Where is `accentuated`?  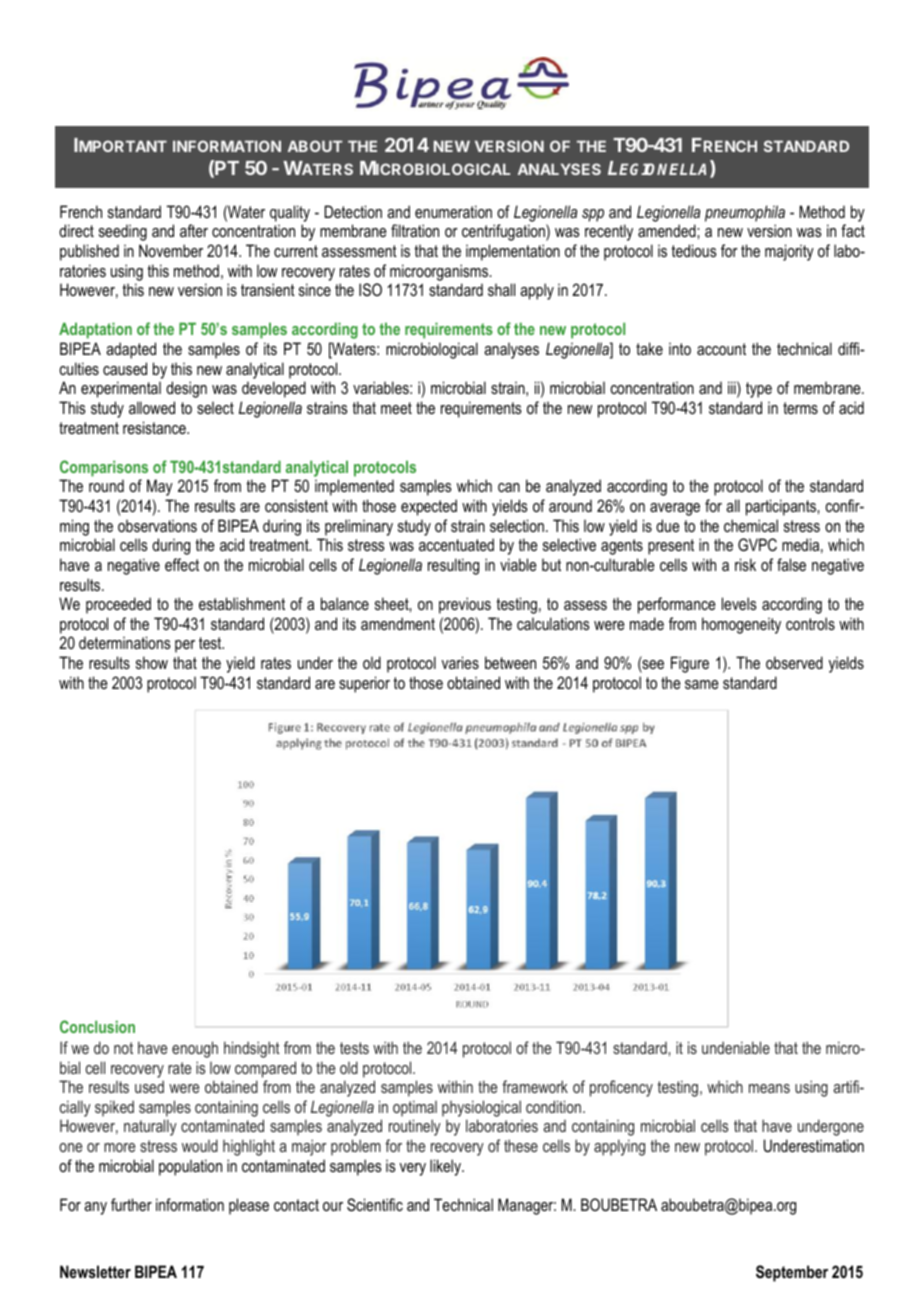
accentuated is located at coordinates (456, 544).
